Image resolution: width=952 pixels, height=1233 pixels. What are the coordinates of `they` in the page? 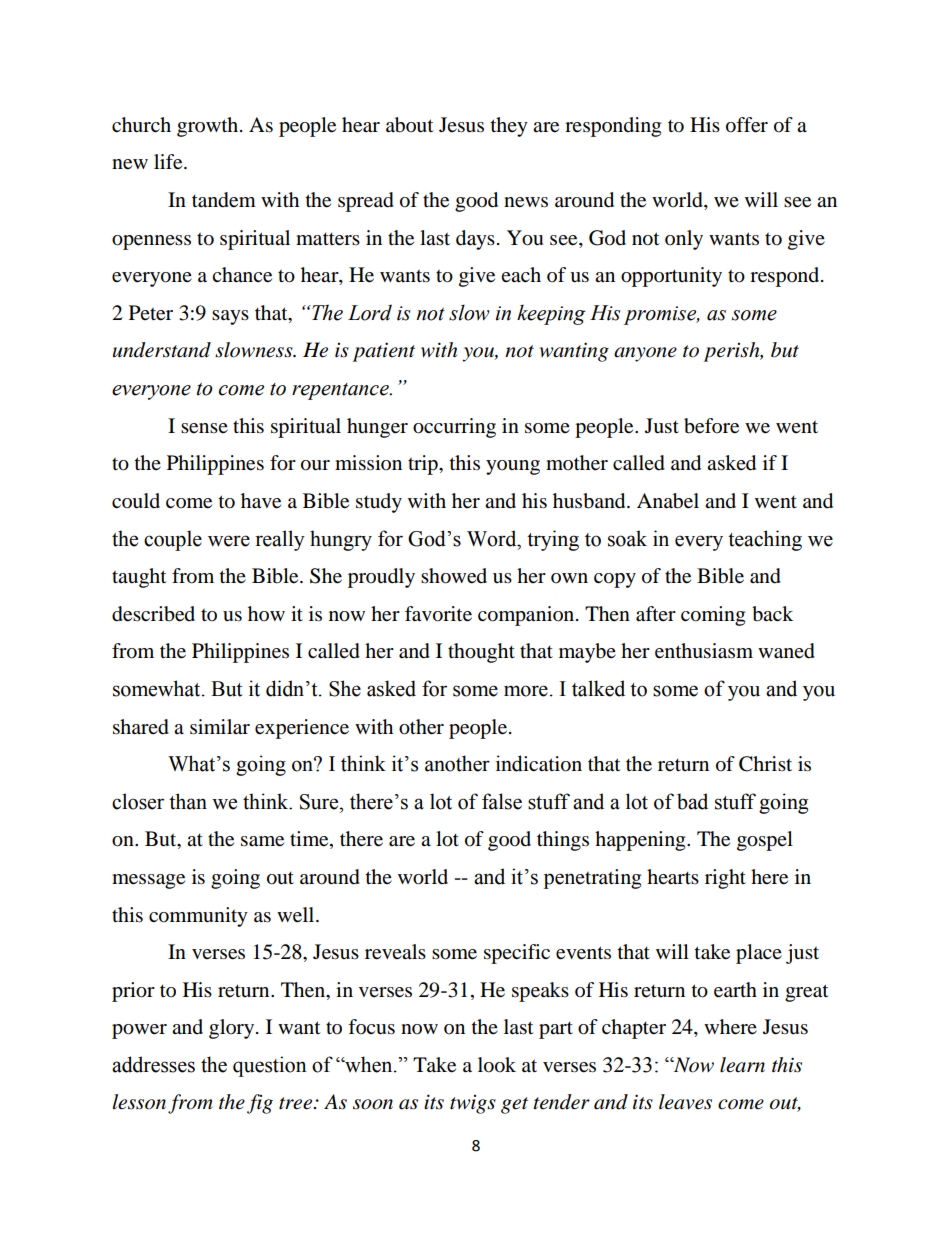 It's located at (509, 127).
